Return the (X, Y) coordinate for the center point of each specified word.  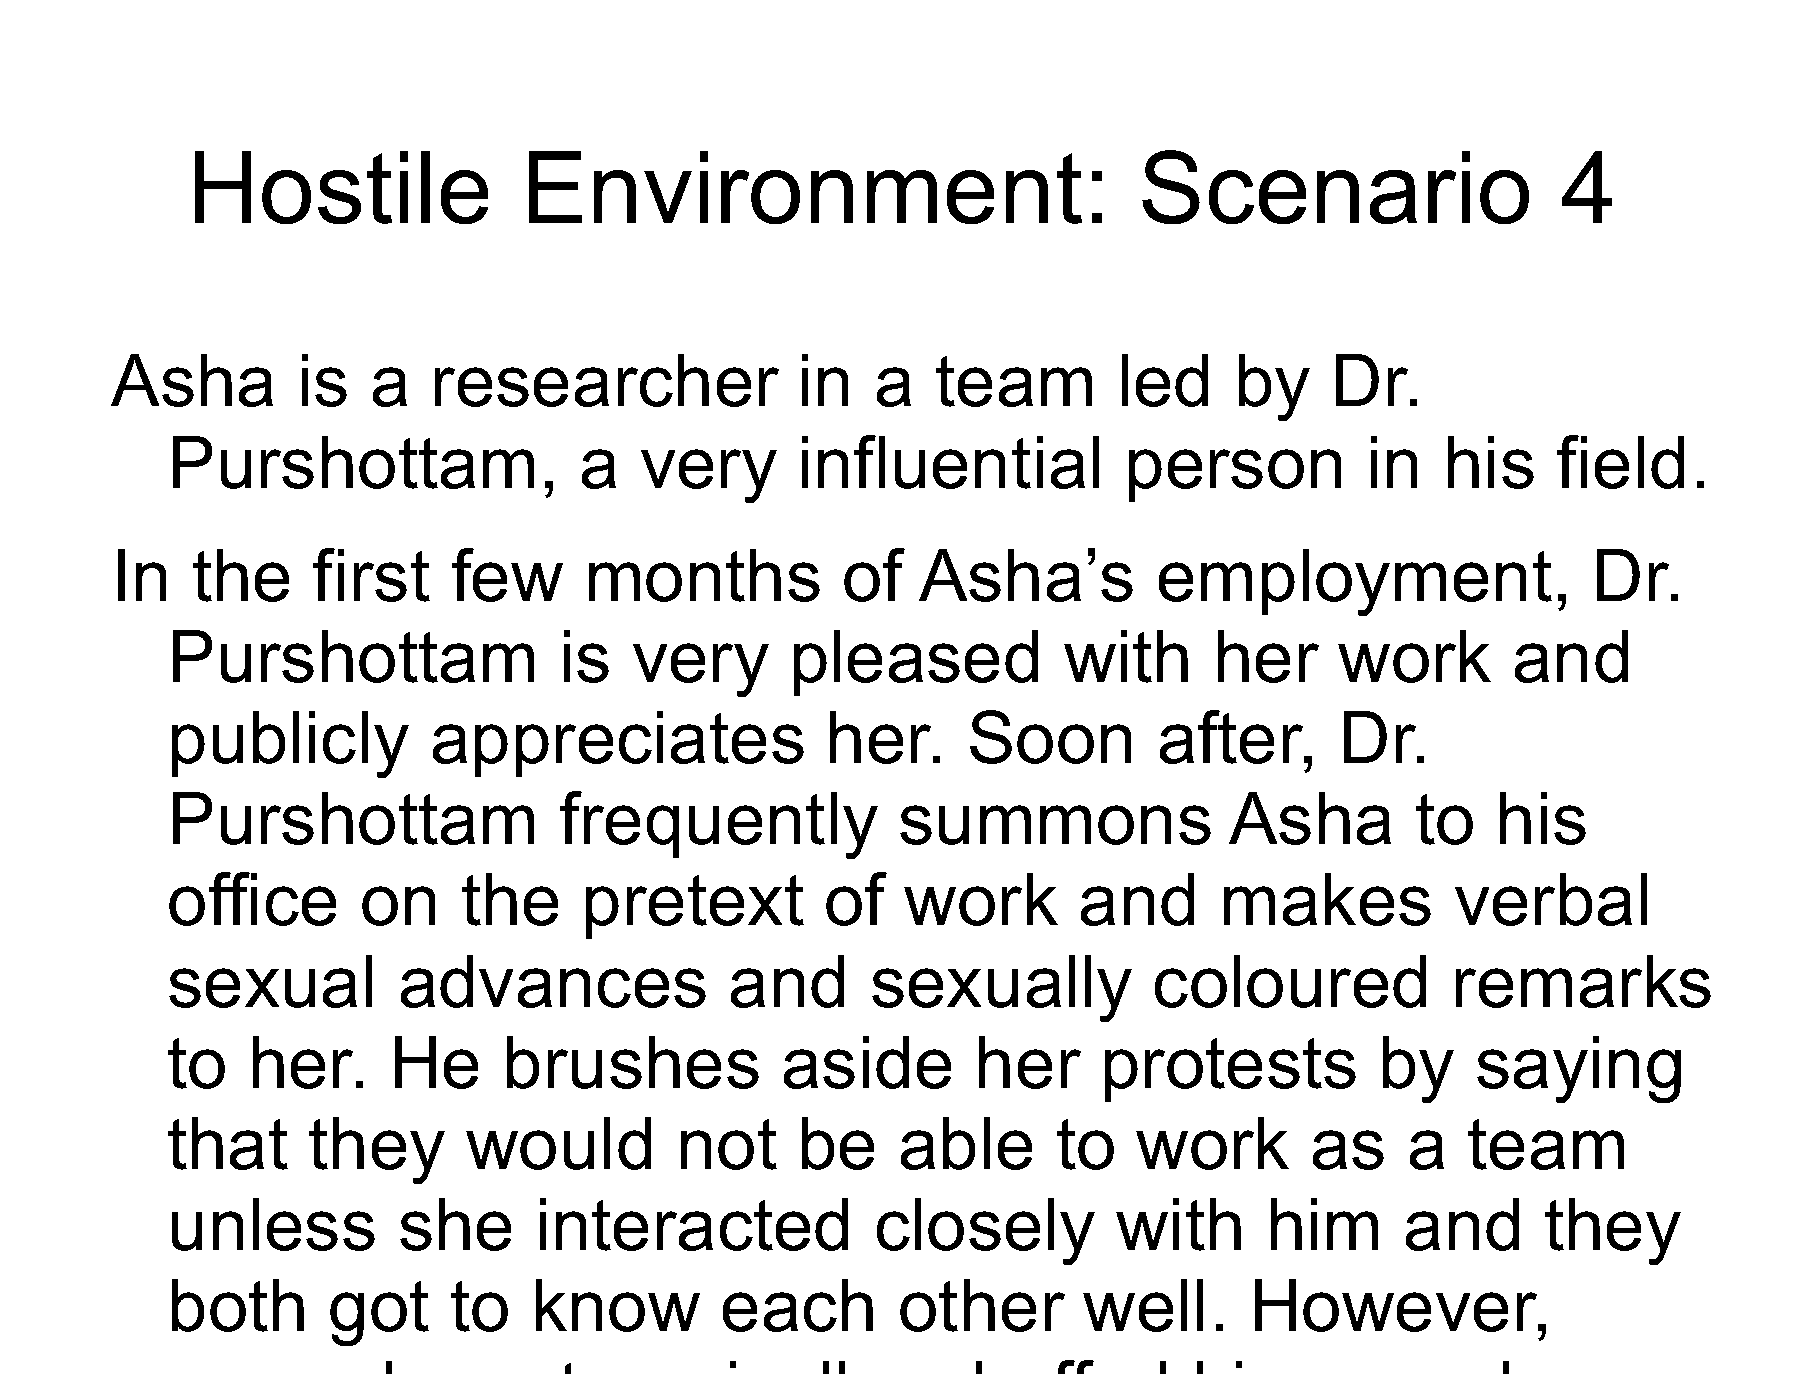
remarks (1583, 981)
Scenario (1335, 187)
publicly (290, 744)
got (379, 1313)
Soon (1050, 737)
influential (950, 462)
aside (867, 1062)
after (1233, 737)
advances (553, 981)
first (371, 575)
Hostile (341, 187)
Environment (805, 187)
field (1620, 462)
